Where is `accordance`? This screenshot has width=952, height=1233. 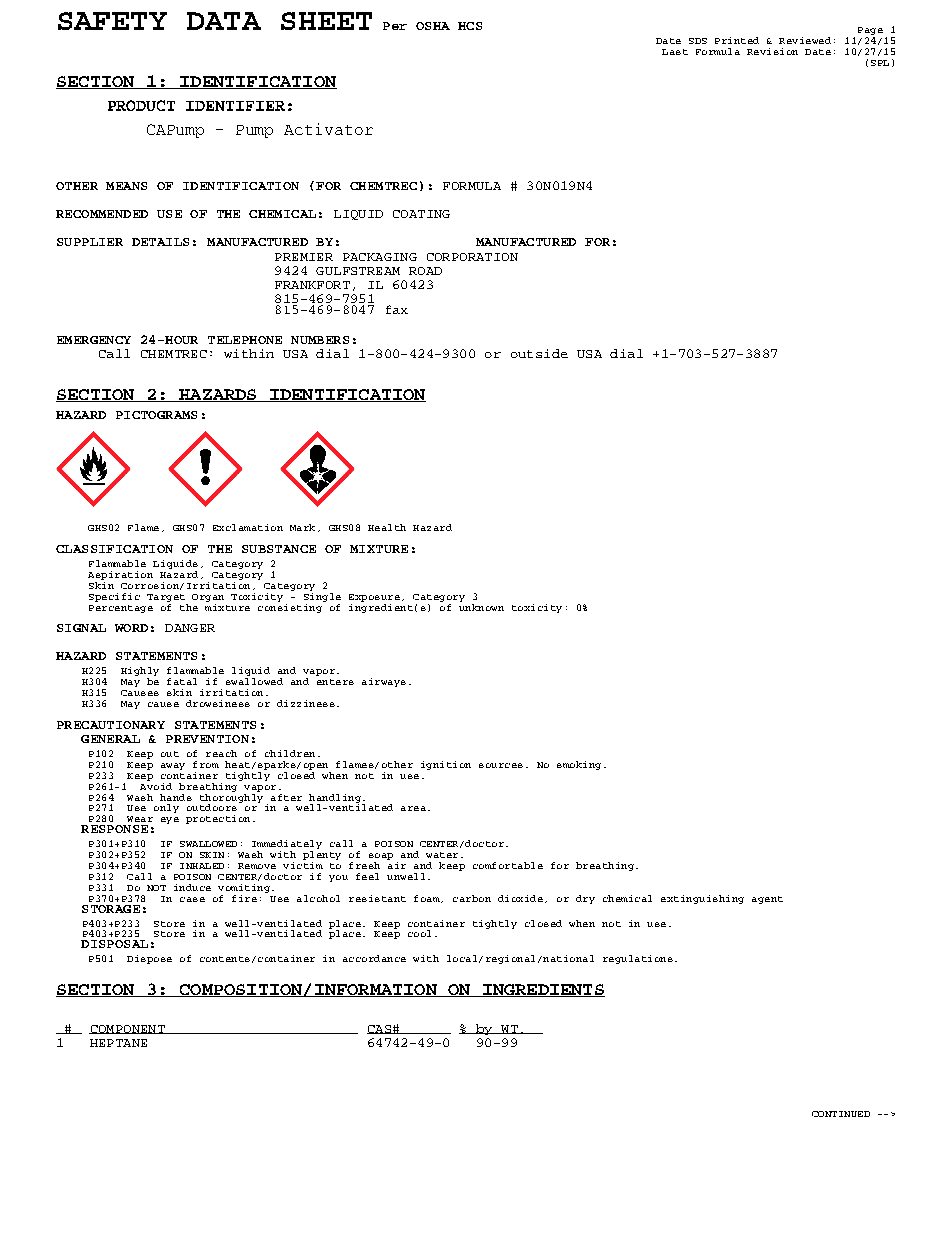 accordance is located at coordinates (374, 958).
